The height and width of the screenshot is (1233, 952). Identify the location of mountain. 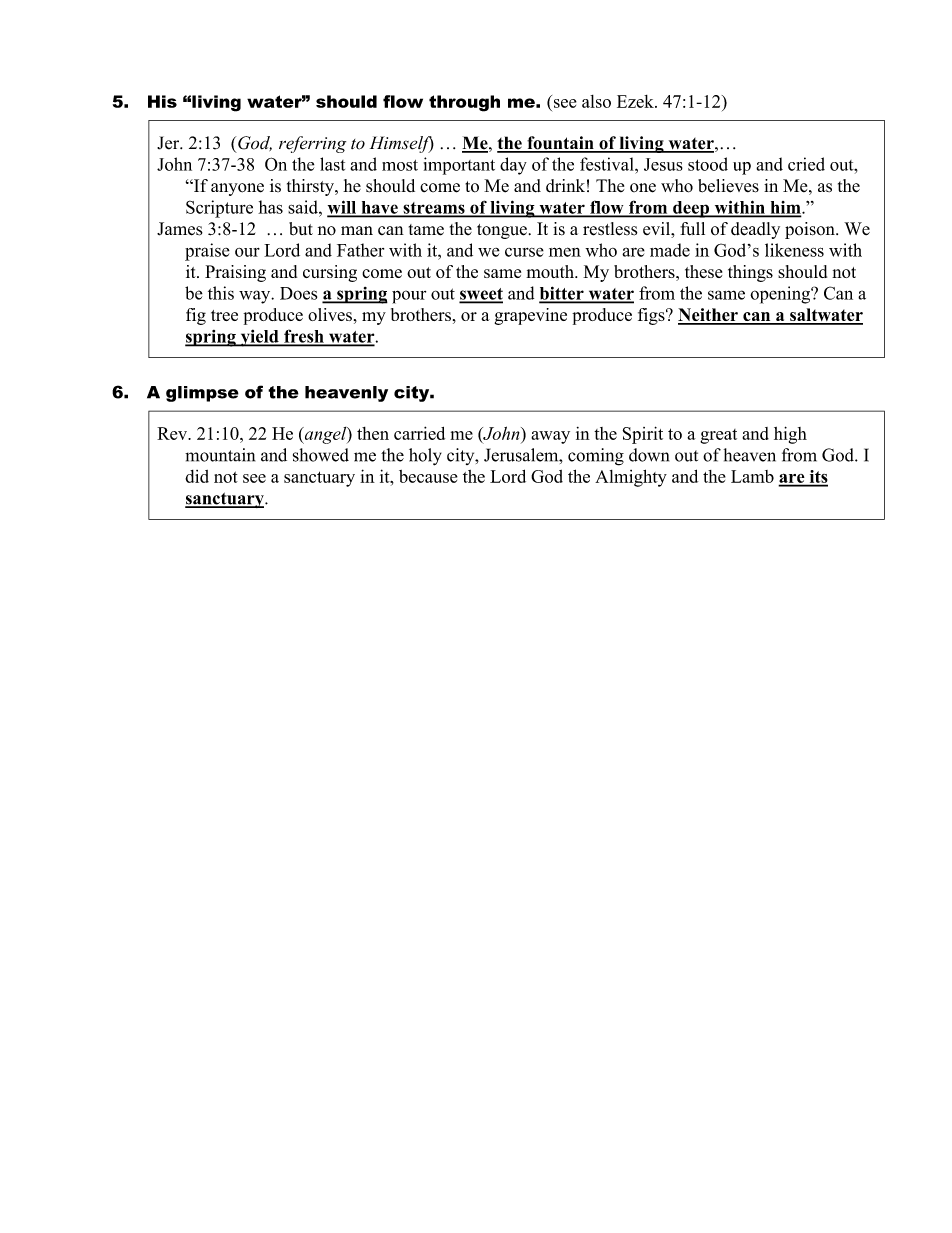
(220, 455).
